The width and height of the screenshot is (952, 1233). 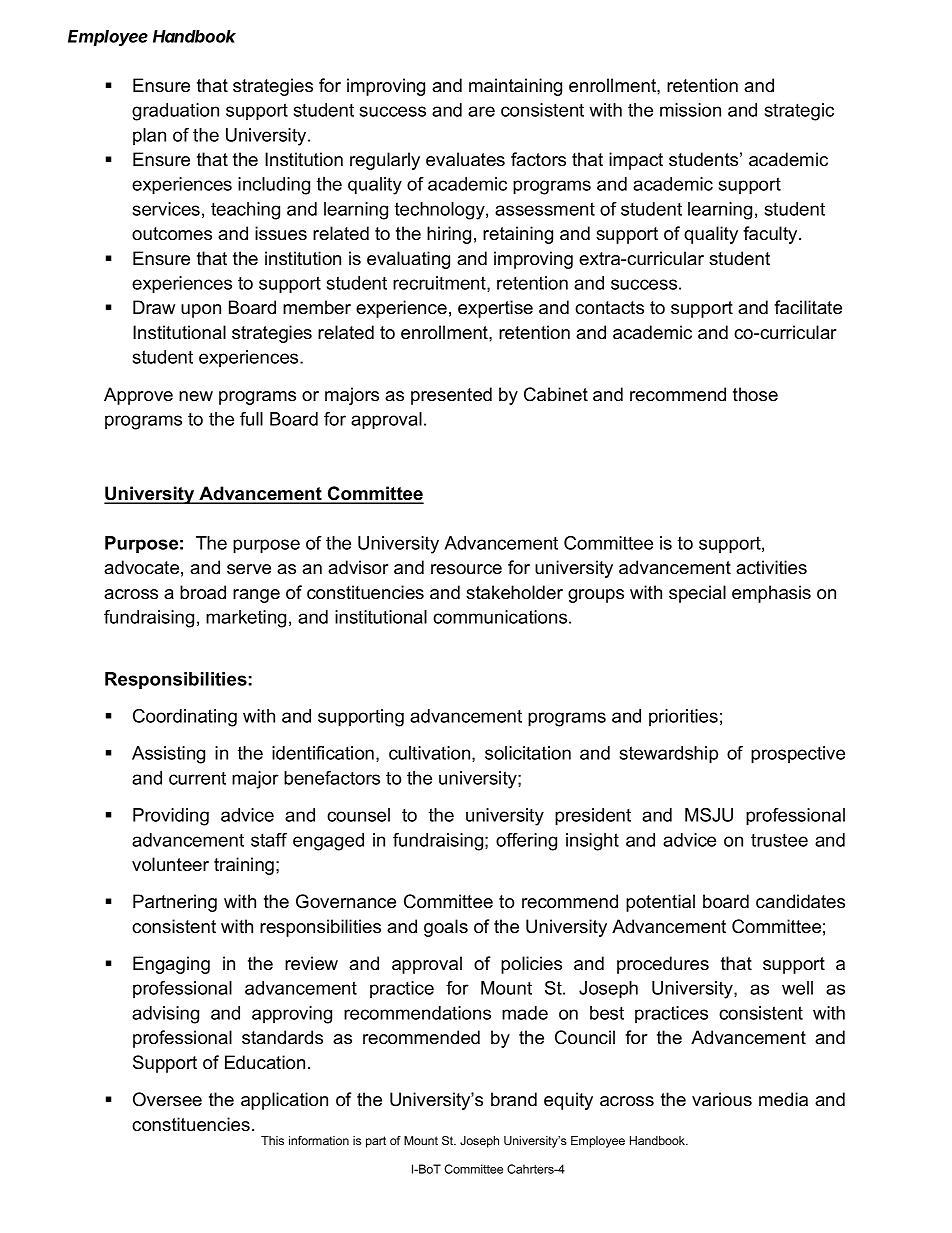 What do you see at coordinates (170, 864) in the screenshot?
I see `volunteer` at bounding box center [170, 864].
